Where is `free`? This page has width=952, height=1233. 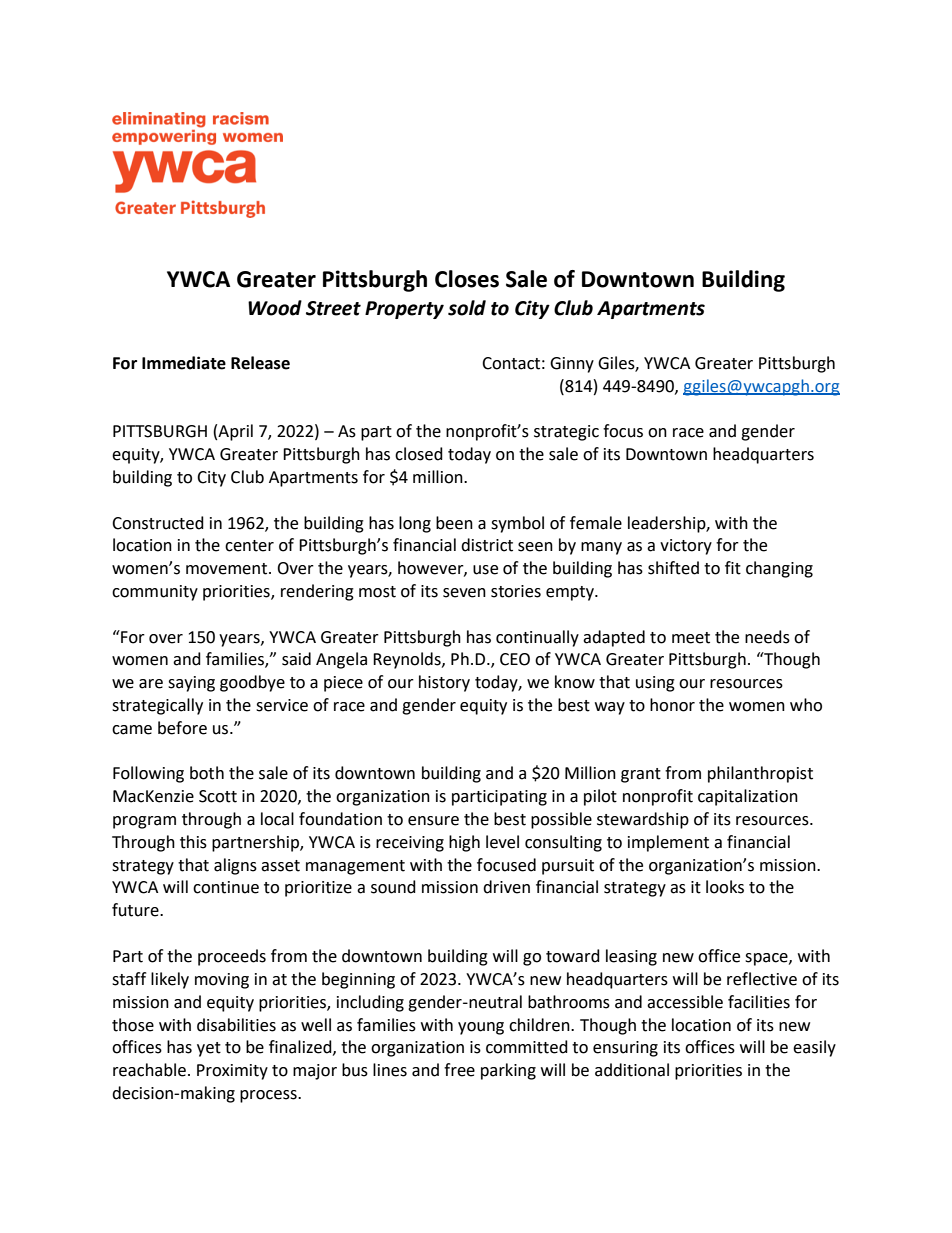
free is located at coordinates (459, 1070).
